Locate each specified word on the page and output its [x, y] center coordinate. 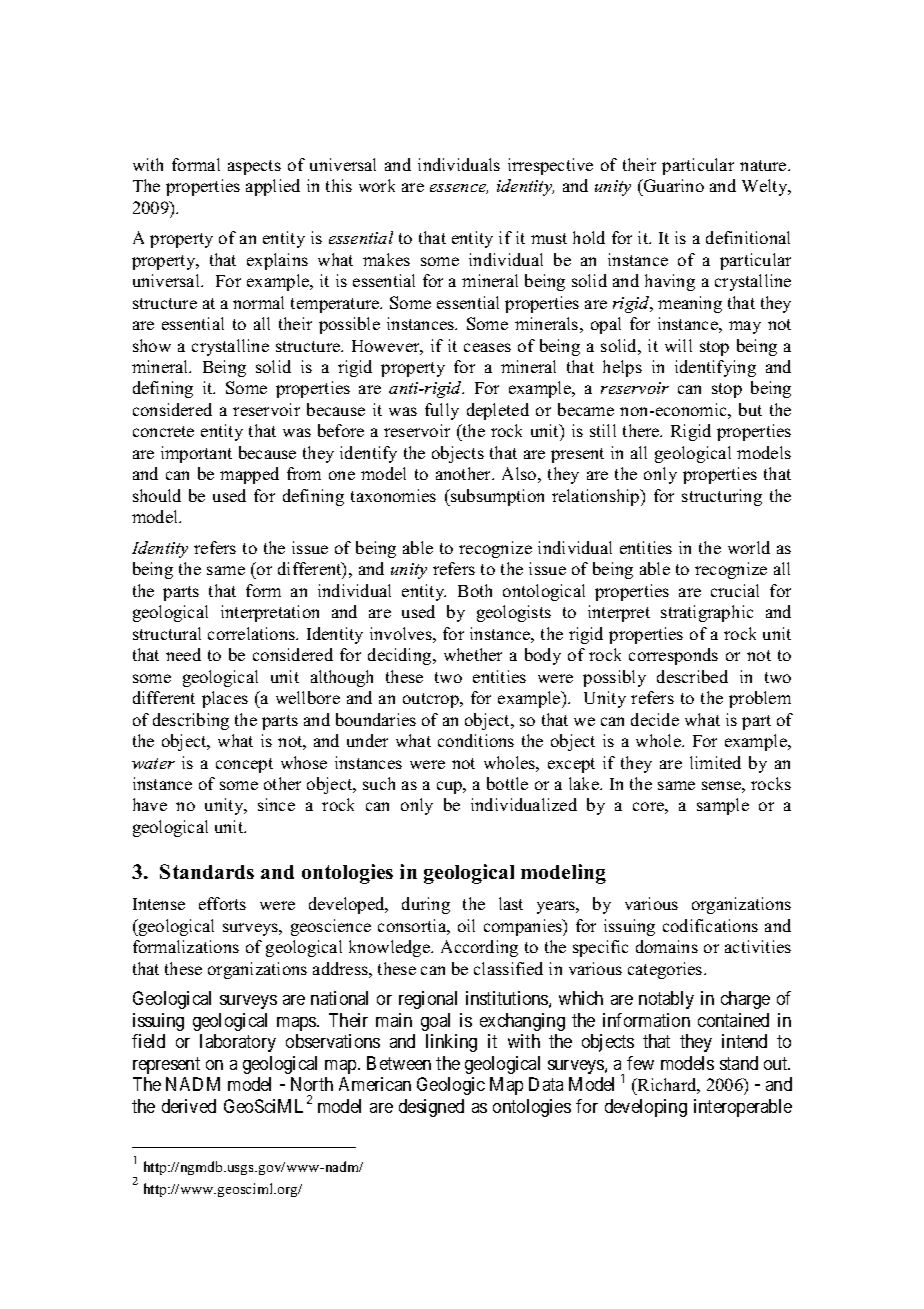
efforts [222, 903]
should [157, 495]
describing [191, 721]
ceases [487, 347]
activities [758, 946]
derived [189, 1106]
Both [475, 590]
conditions [476, 740]
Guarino [672, 185]
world [749, 547]
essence [459, 189]
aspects [254, 167]
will [678, 345]
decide [655, 719]
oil [466, 925]
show [152, 345]
